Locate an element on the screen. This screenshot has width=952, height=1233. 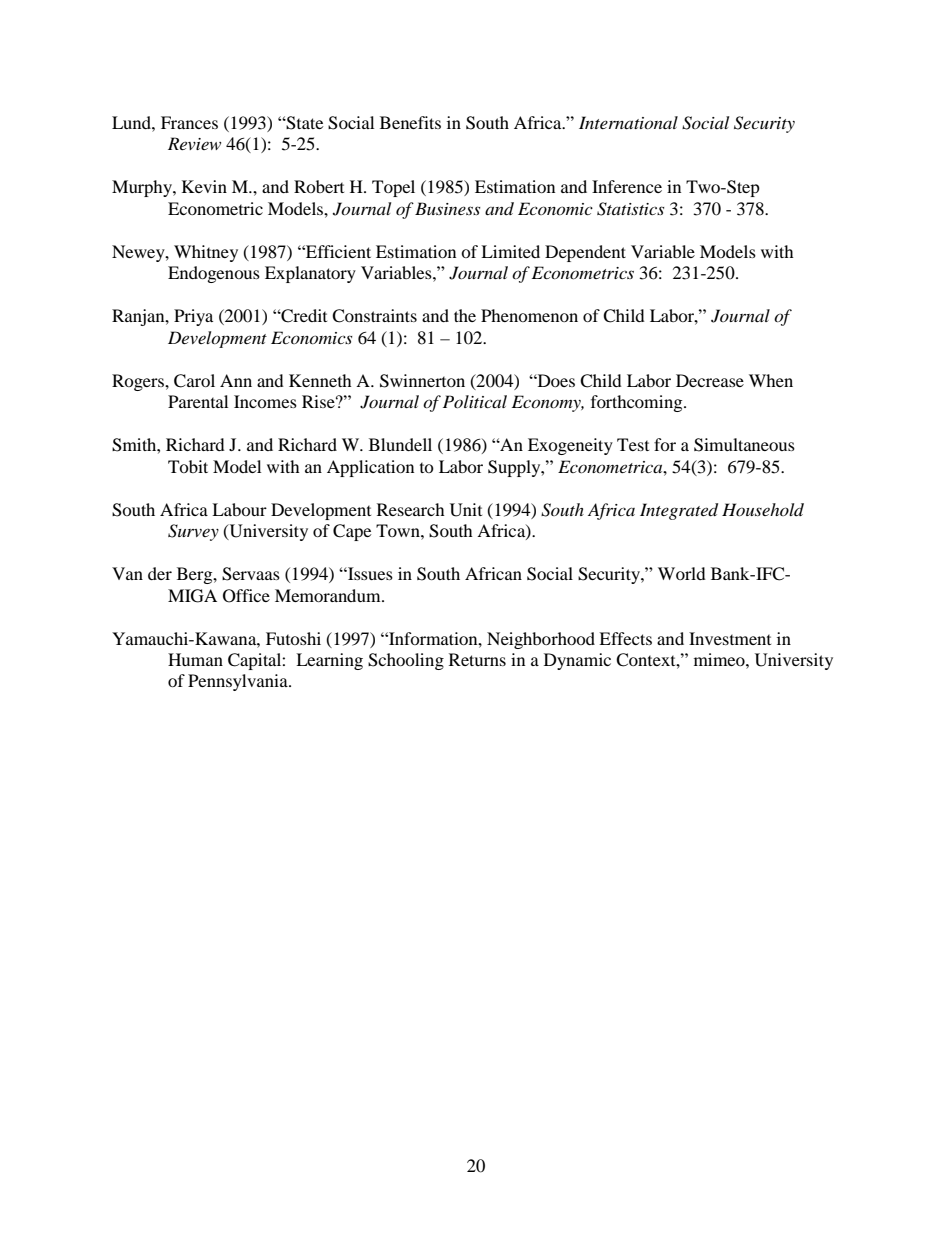
Human is located at coordinates (195, 659).
